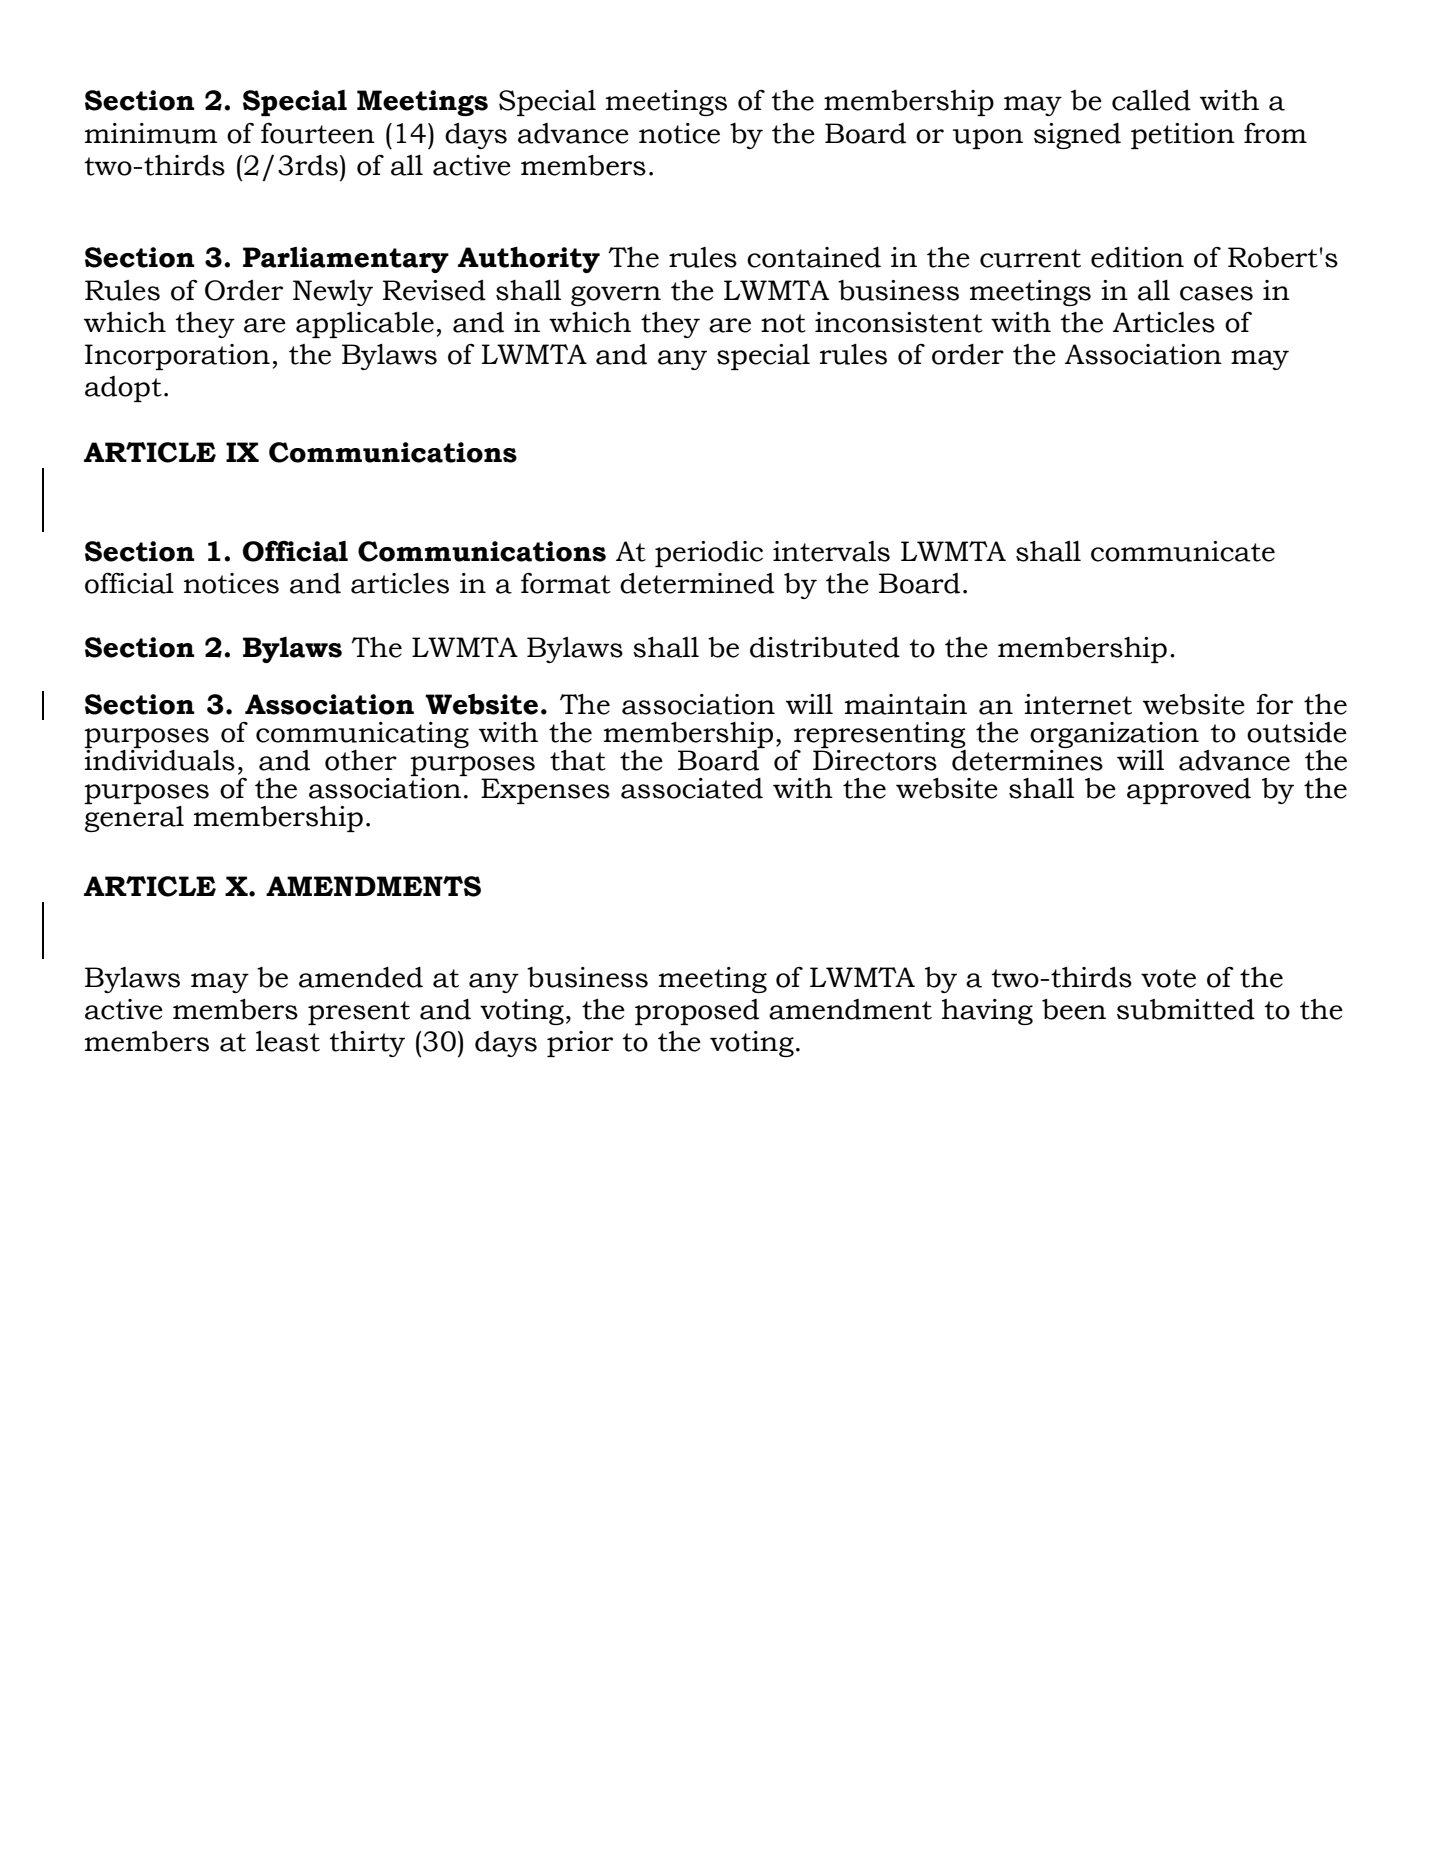 This screenshot has height=1854, width=1432. Describe the element at coordinates (1183, 136) in the screenshot. I see `petition` at that location.
